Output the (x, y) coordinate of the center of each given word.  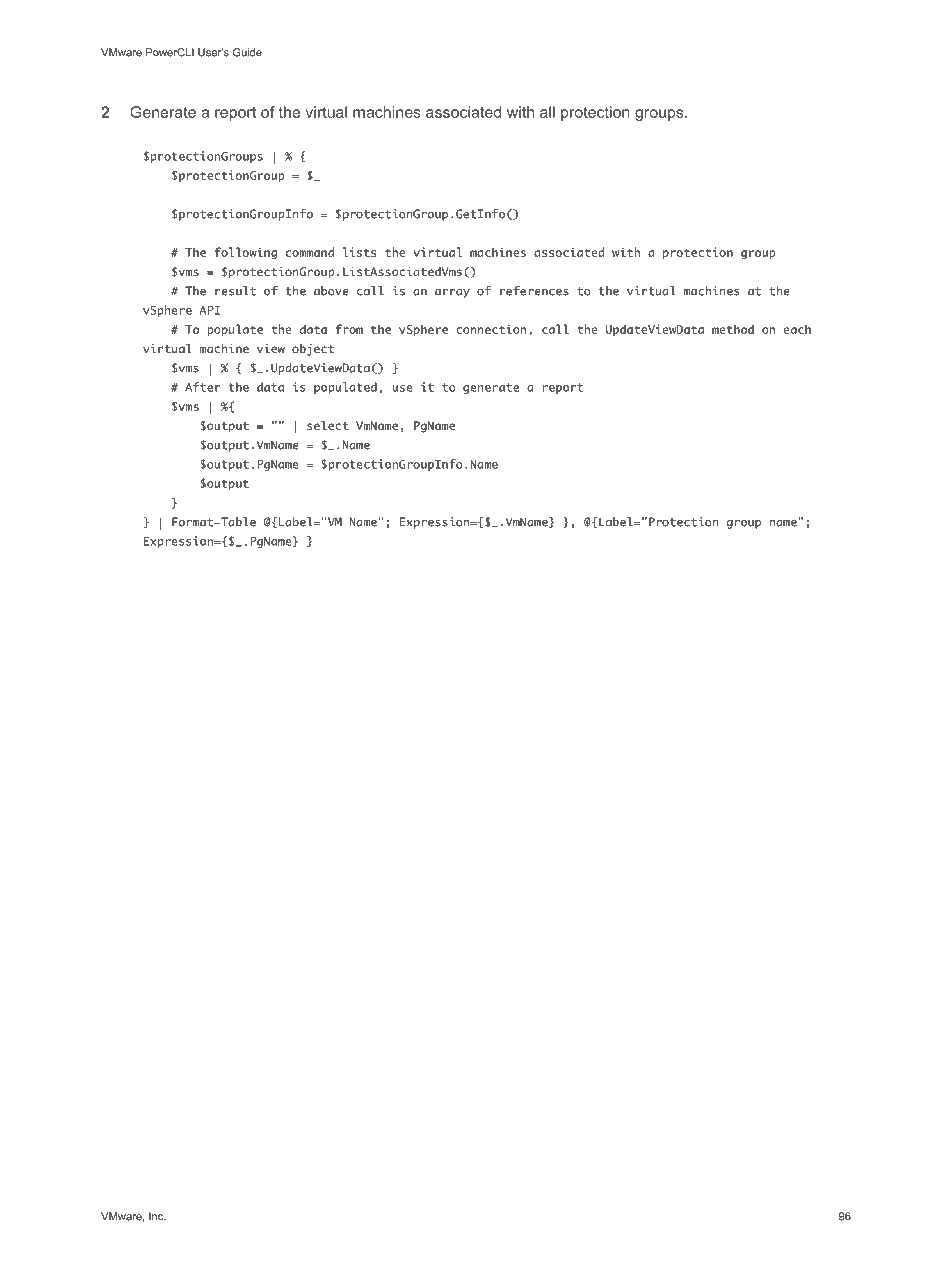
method (733, 329)
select (328, 425)
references (534, 291)
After (202, 387)
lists (359, 252)
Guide (247, 52)
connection (491, 329)
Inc (157, 1216)
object (313, 350)
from (349, 329)
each (797, 329)
